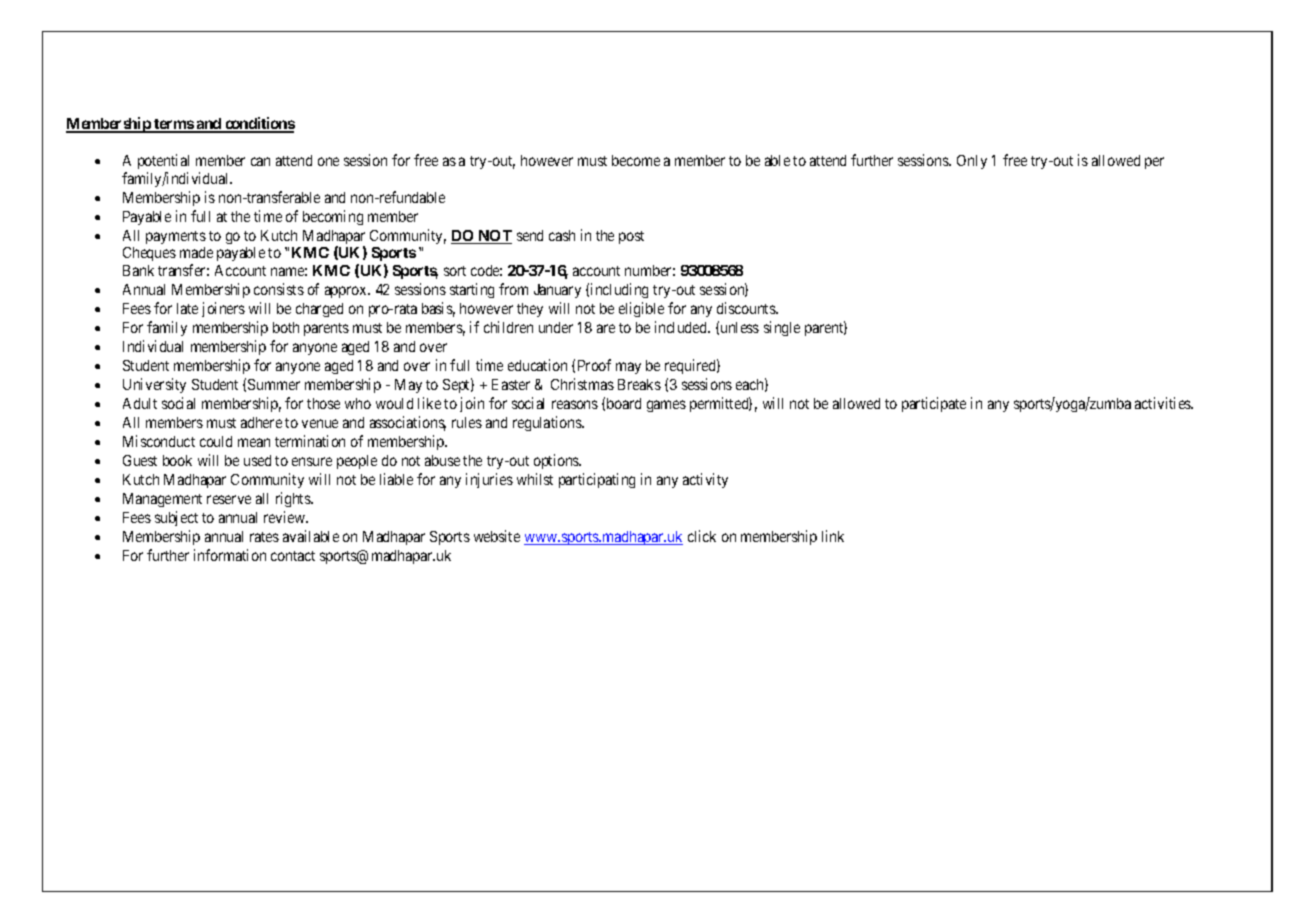 The image size is (1308, 924). I want to click on rates, so click(264, 537).
